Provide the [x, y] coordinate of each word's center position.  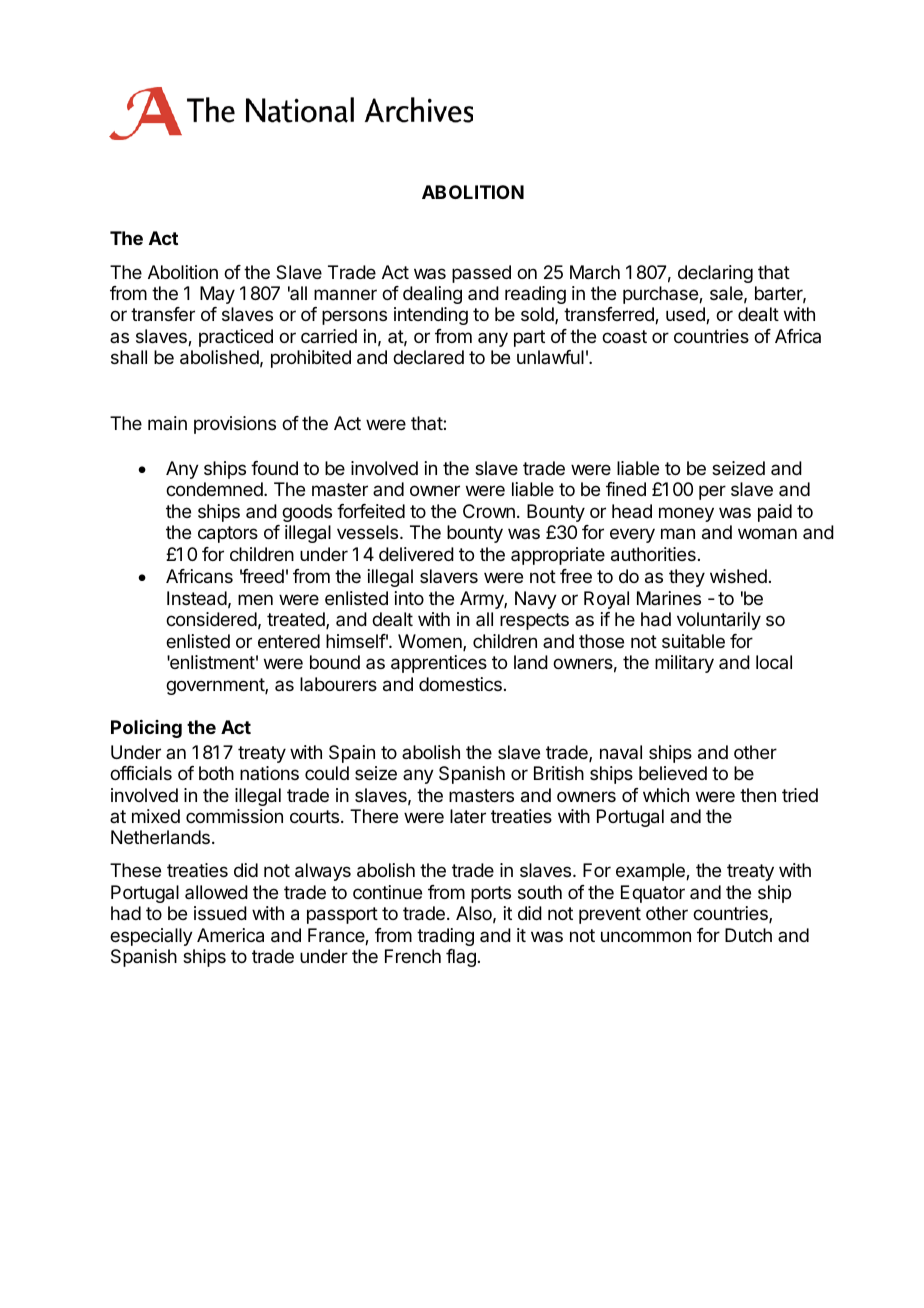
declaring [715, 274]
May [217, 295]
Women [431, 642]
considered [211, 619]
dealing [432, 295]
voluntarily [719, 621]
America [230, 935]
